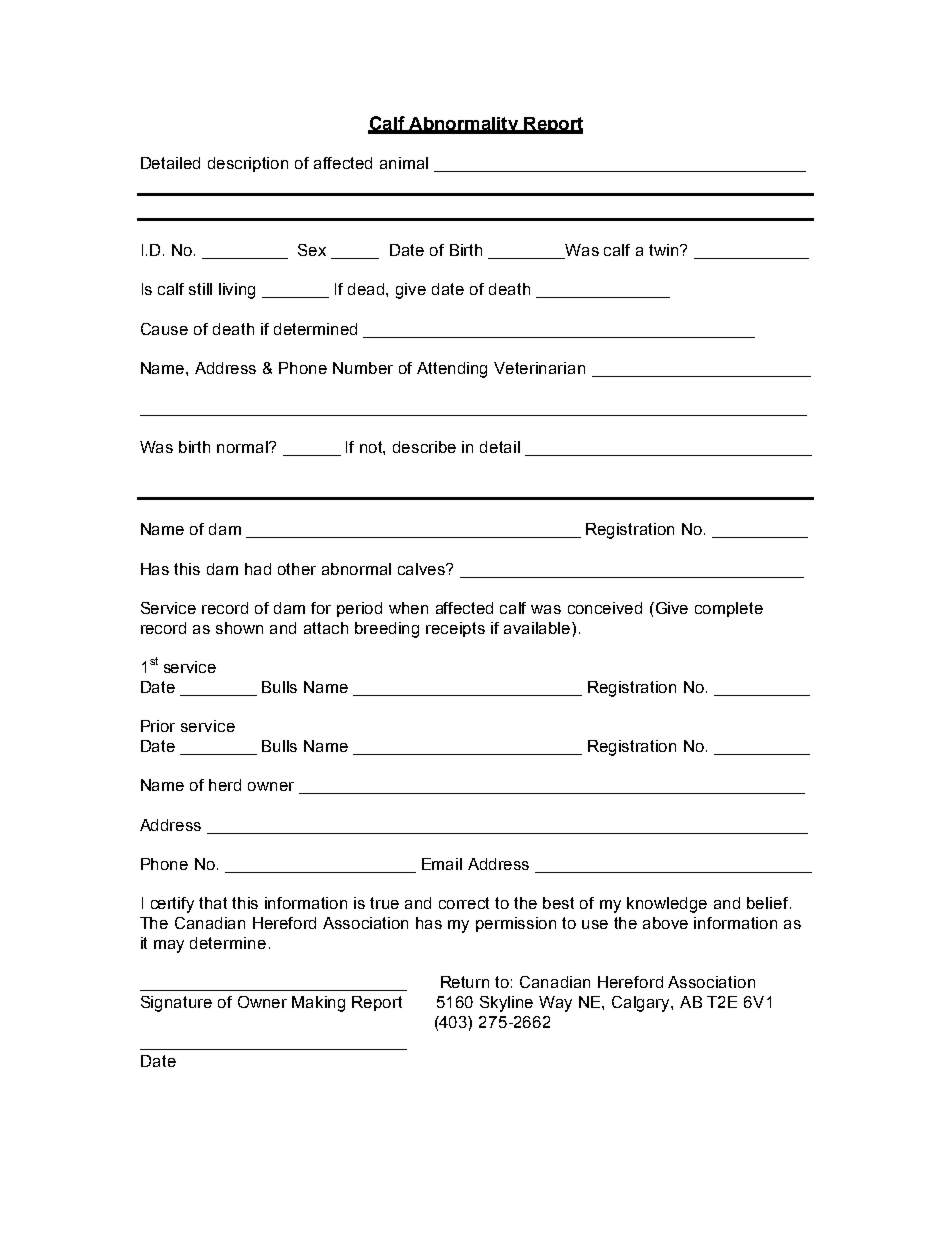 The width and height of the screenshot is (952, 1233). Describe the element at coordinates (729, 609) in the screenshot. I see `complete` at that location.
